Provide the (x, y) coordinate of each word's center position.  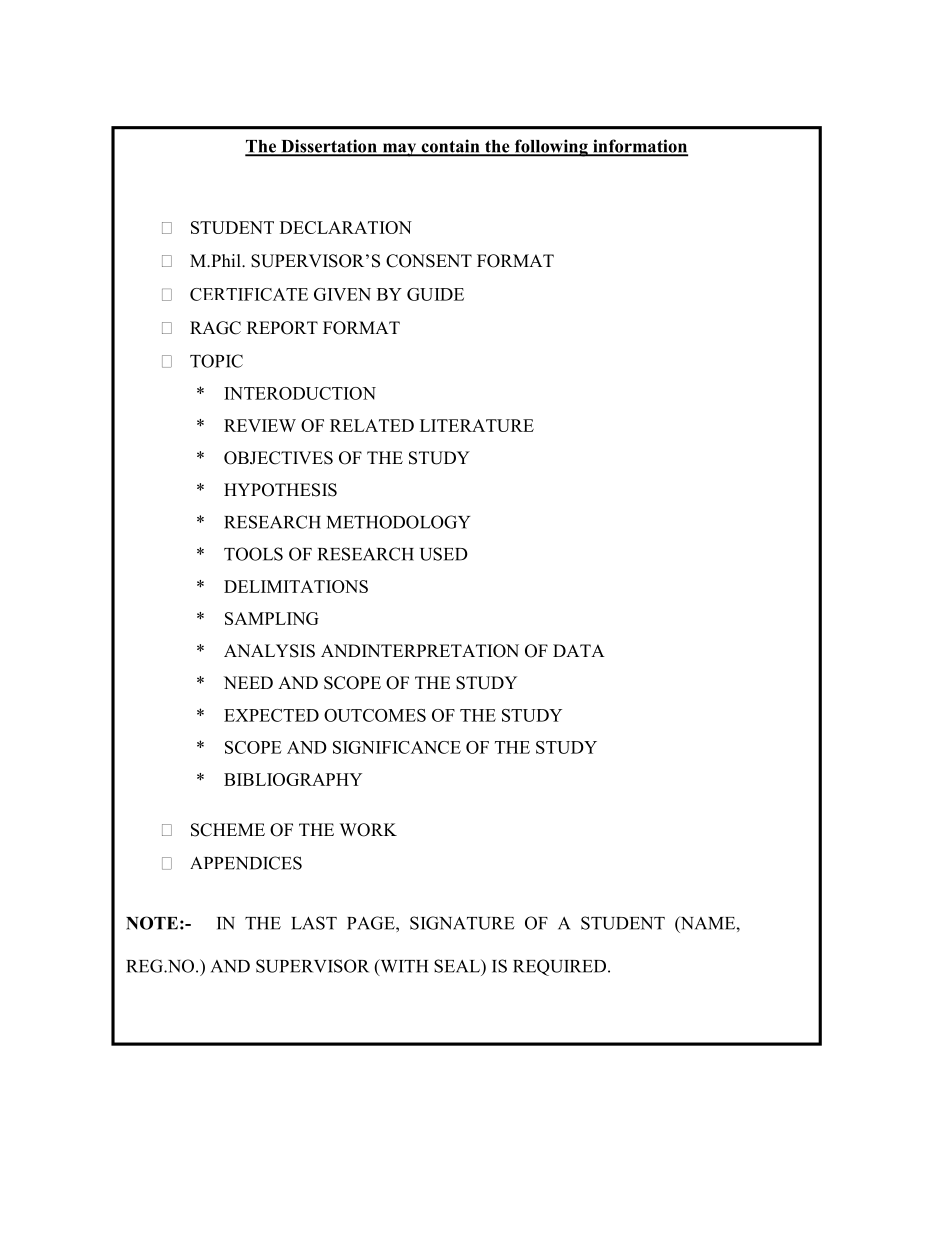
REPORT (282, 328)
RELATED (372, 425)
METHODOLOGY (398, 522)
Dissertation (329, 147)
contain (450, 147)
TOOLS (253, 554)
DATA (579, 650)
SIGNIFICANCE (397, 747)
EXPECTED (271, 715)
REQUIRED (559, 967)
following (551, 148)
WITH (403, 967)
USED (444, 554)
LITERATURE (477, 425)
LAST (314, 923)
